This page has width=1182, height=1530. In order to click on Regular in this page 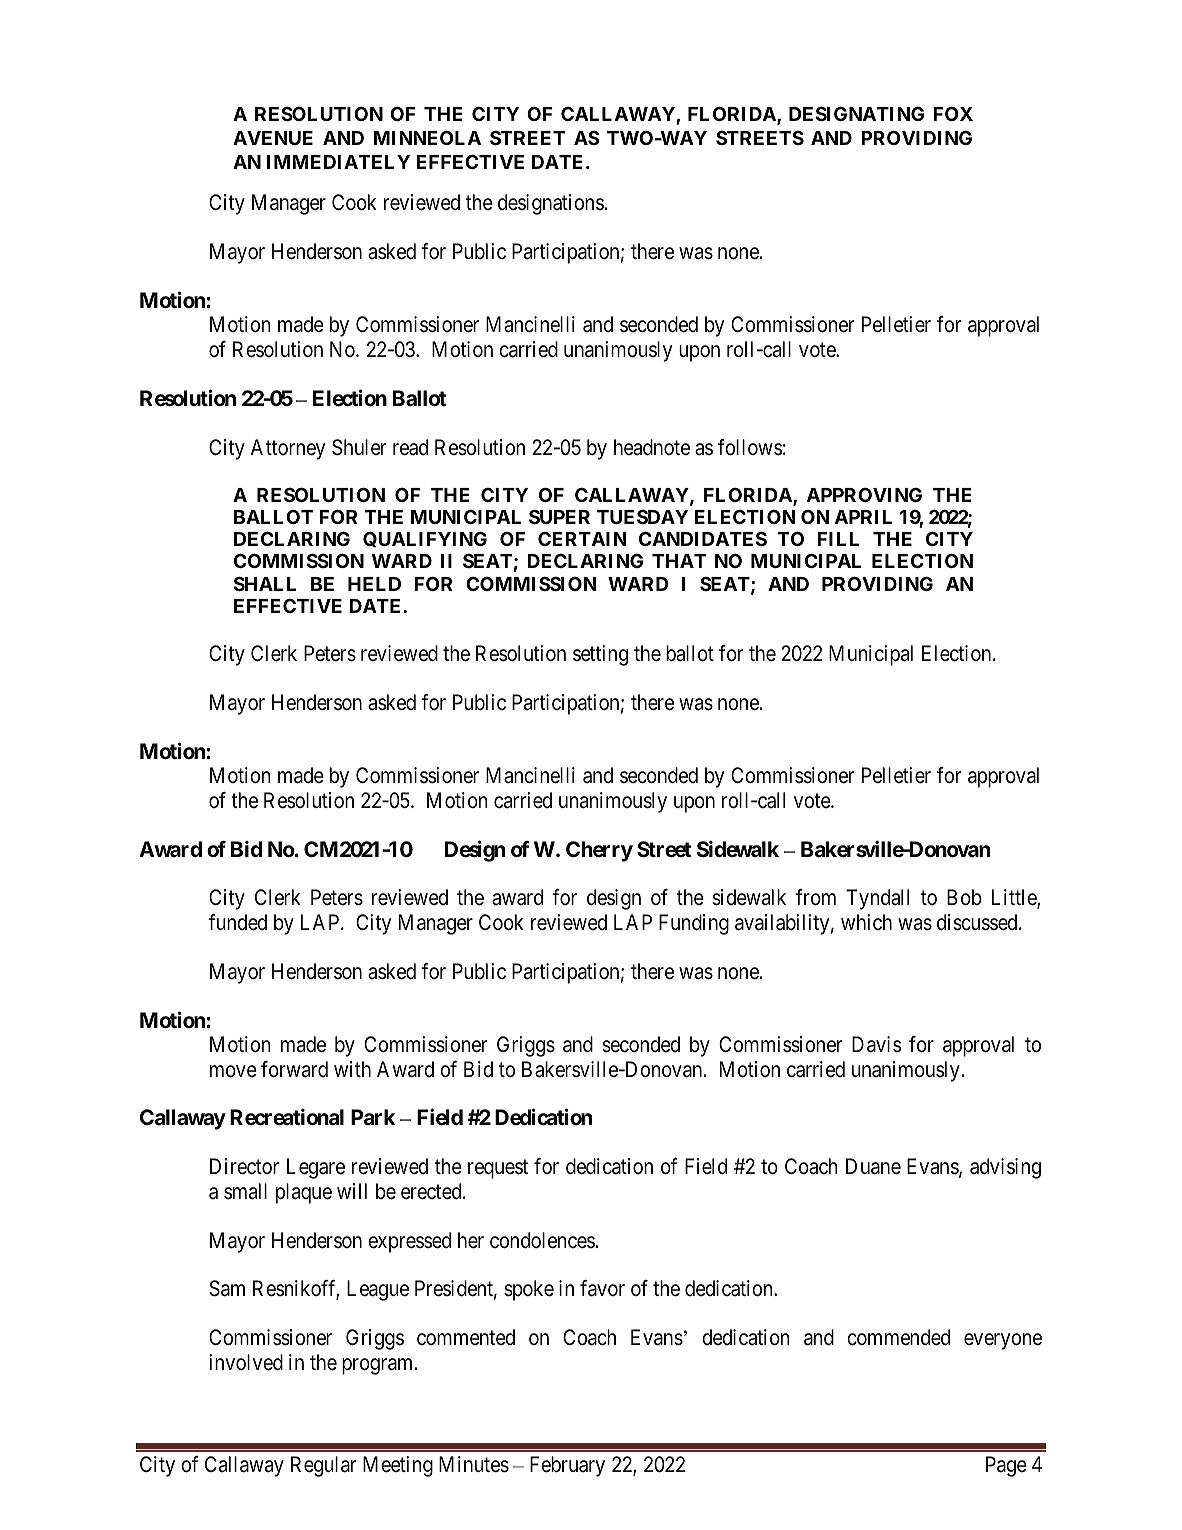, I will do `click(323, 1466)`.
